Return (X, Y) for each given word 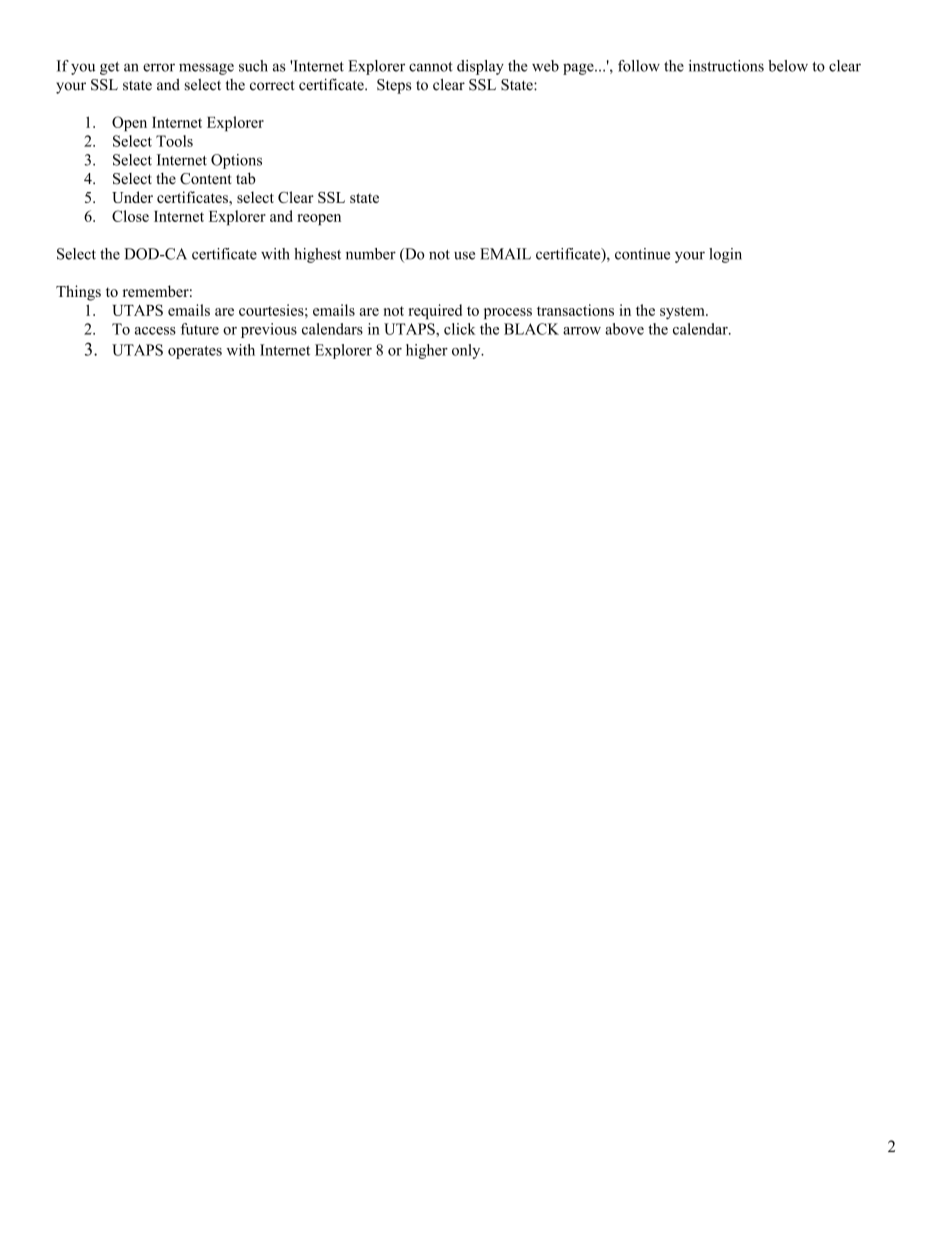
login (725, 255)
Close (130, 216)
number (371, 254)
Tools (174, 141)
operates (195, 352)
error (159, 67)
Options (236, 161)
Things (78, 293)
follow (639, 66)
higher (427, 351)
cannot (431, 67)
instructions (726, 66)
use (464, 255)
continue (642, 254)
